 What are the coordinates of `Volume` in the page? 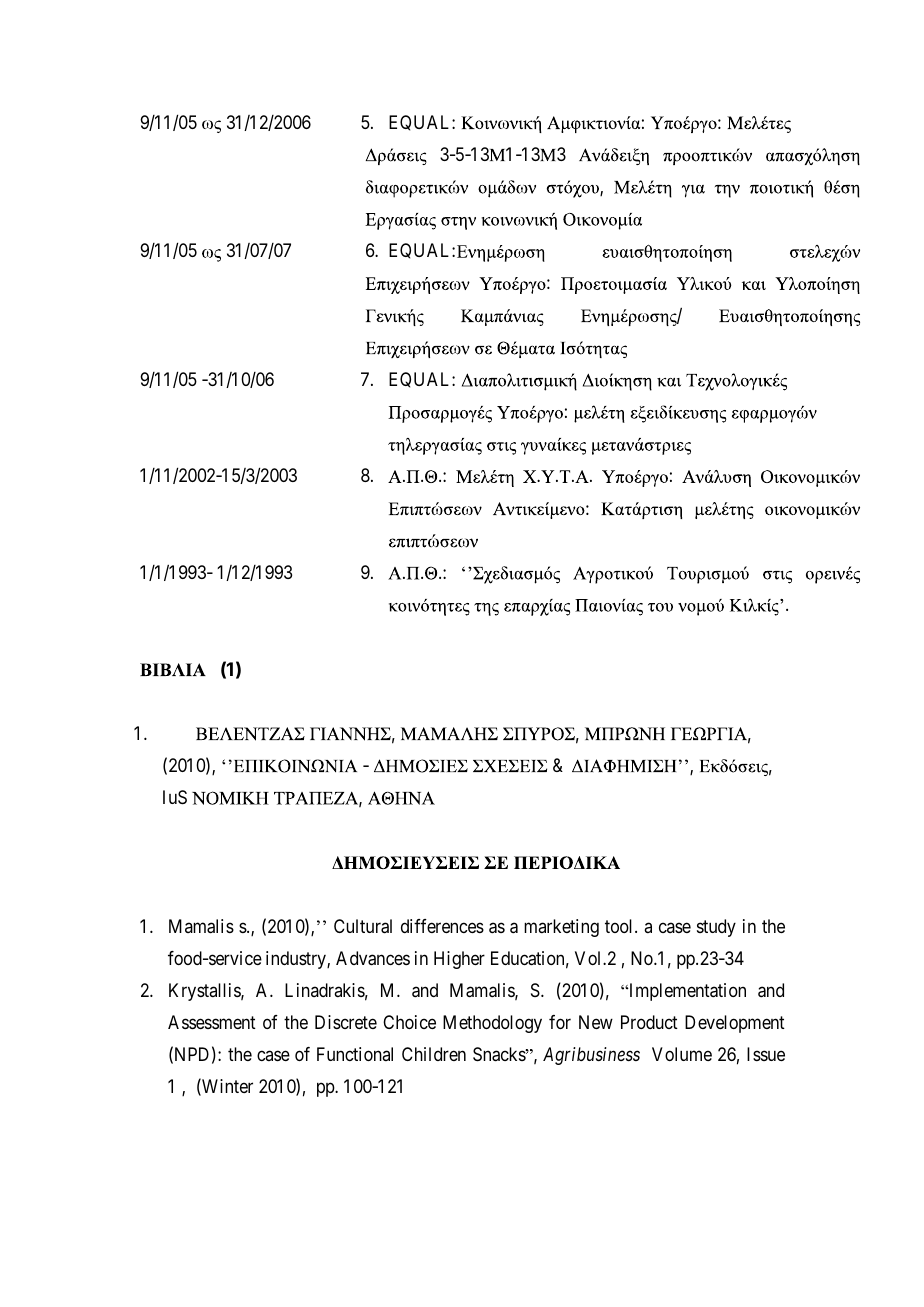 It's located at (682, 1054).
